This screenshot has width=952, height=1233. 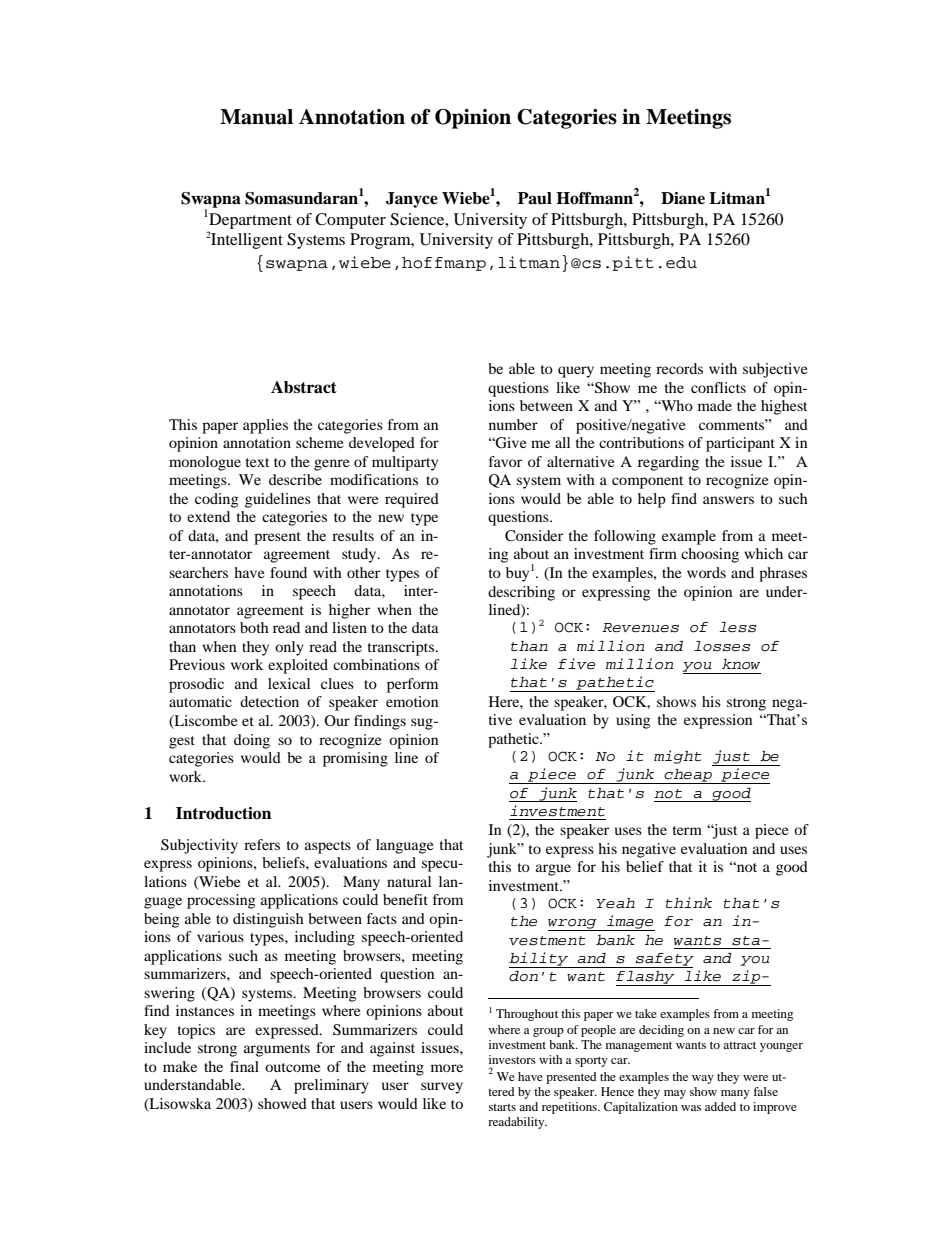 I want to click on natural, so click(x=409, y=881).
